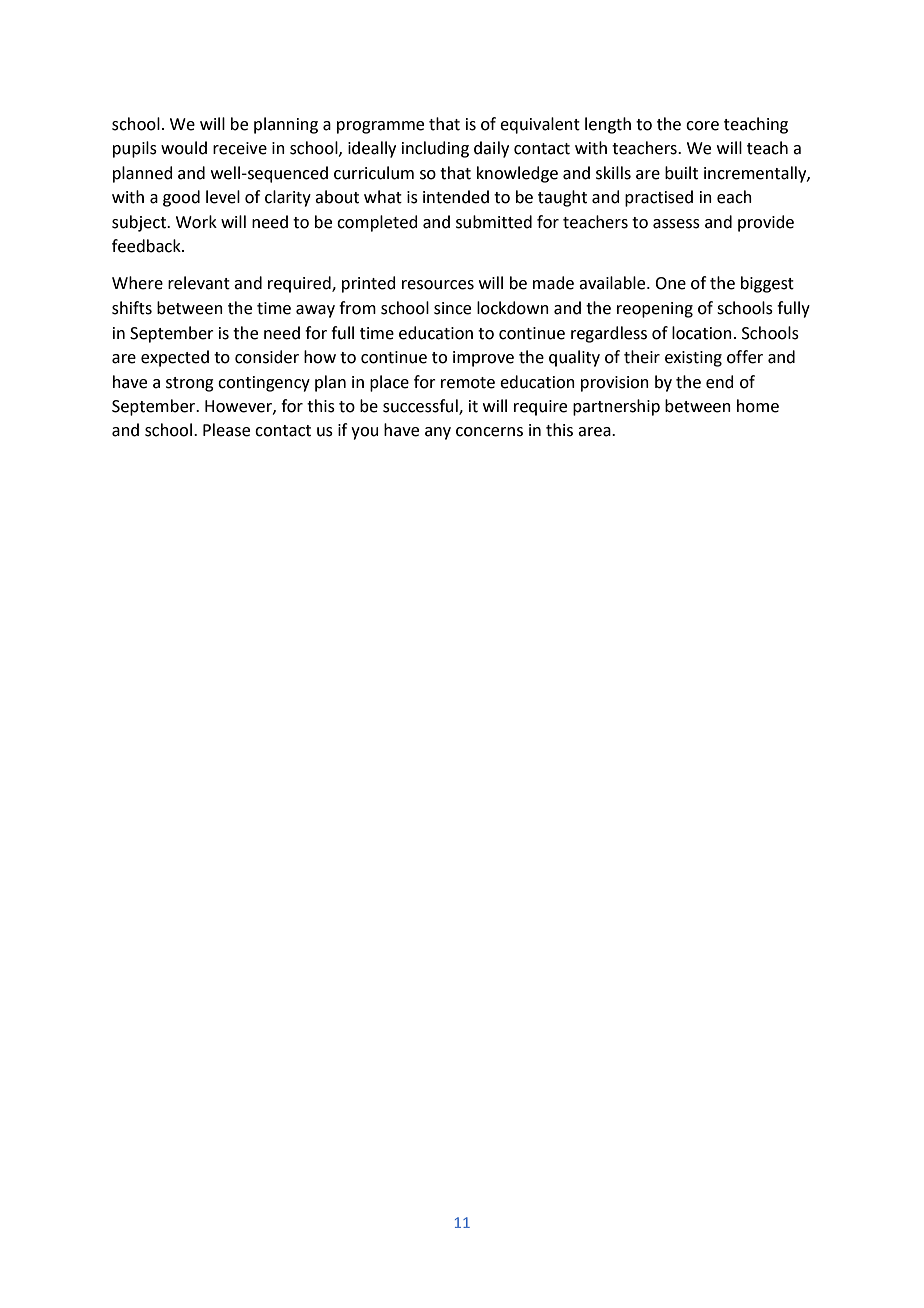  What do you see at coordinates (659, 198) in the screenshot?
I see `practised` at bounding box center [659, 198].
